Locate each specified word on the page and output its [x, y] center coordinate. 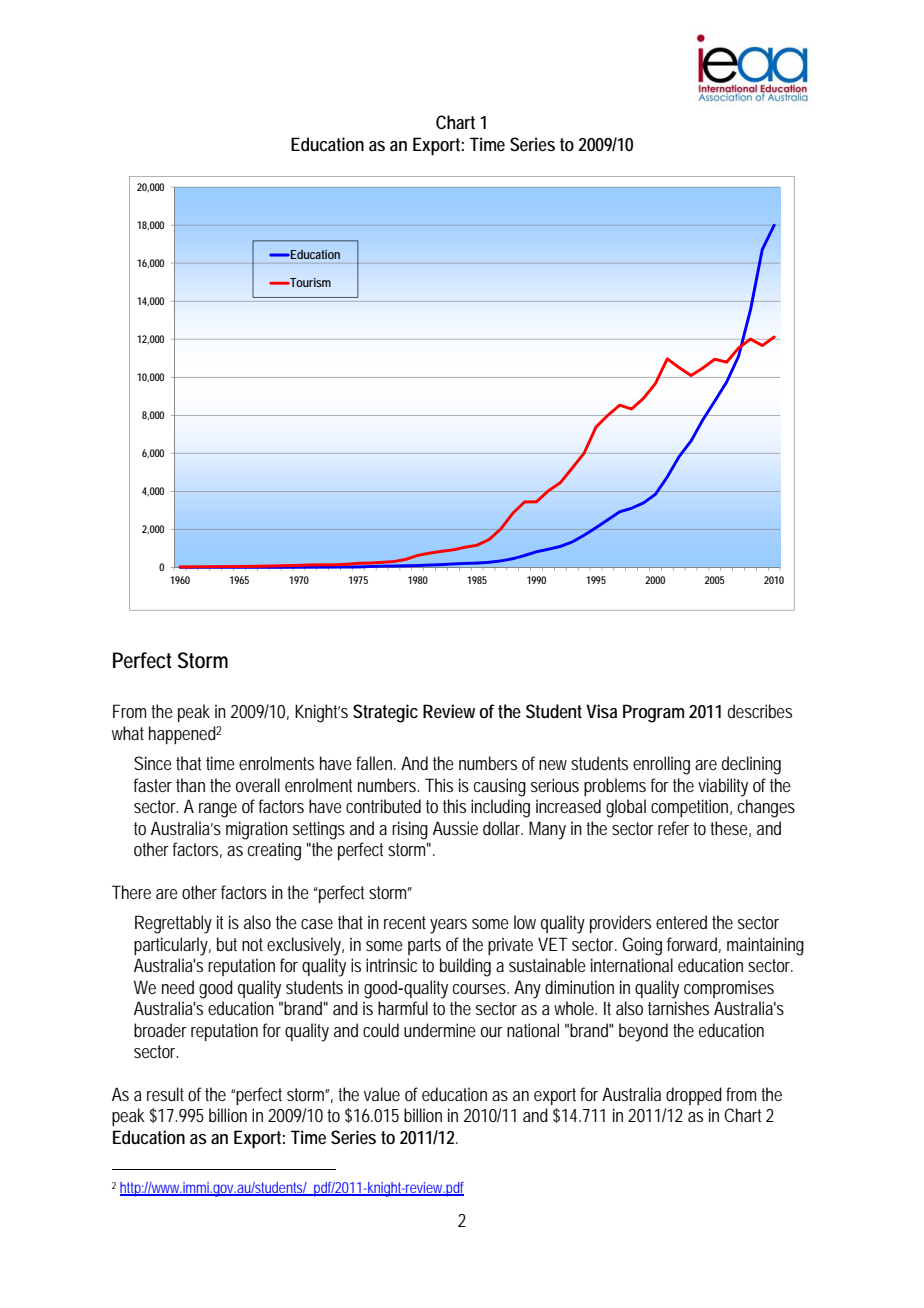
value [382, 1094]
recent [405, 922]
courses [479, 989]
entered [681, 922]
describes [760, 711]
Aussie [455, 828]
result [165, 1094]
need [178, 987]
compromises [729, 989]
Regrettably [173, 924]
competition [689, 808]
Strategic [385, 713]
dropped [694, 1096]
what [128, 733]
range [218, 810]
